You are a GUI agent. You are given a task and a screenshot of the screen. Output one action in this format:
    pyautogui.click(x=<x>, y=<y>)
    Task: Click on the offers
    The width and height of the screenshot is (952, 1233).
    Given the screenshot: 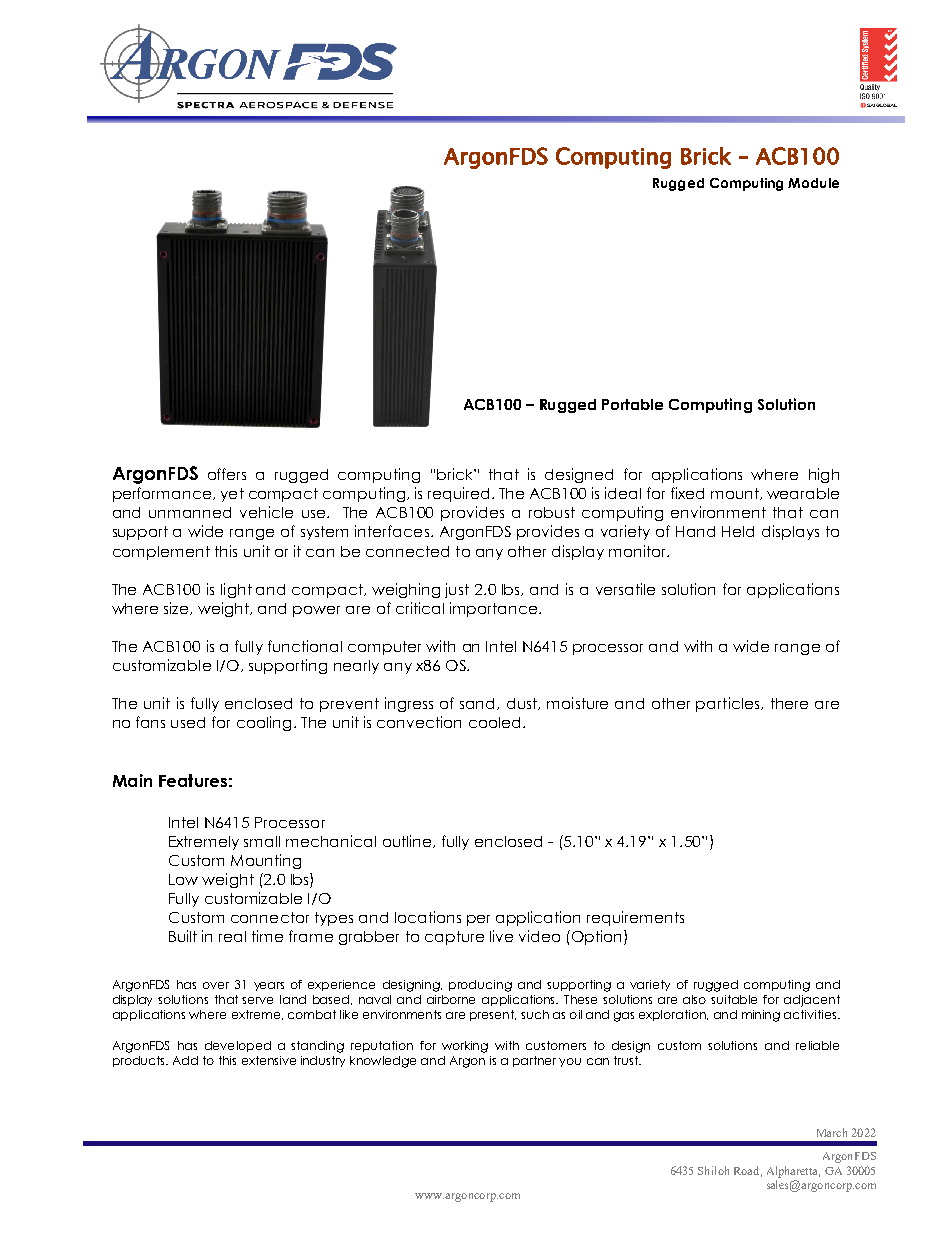 What is the action you would take?
    pyautogui.click(x=227, y=474)
